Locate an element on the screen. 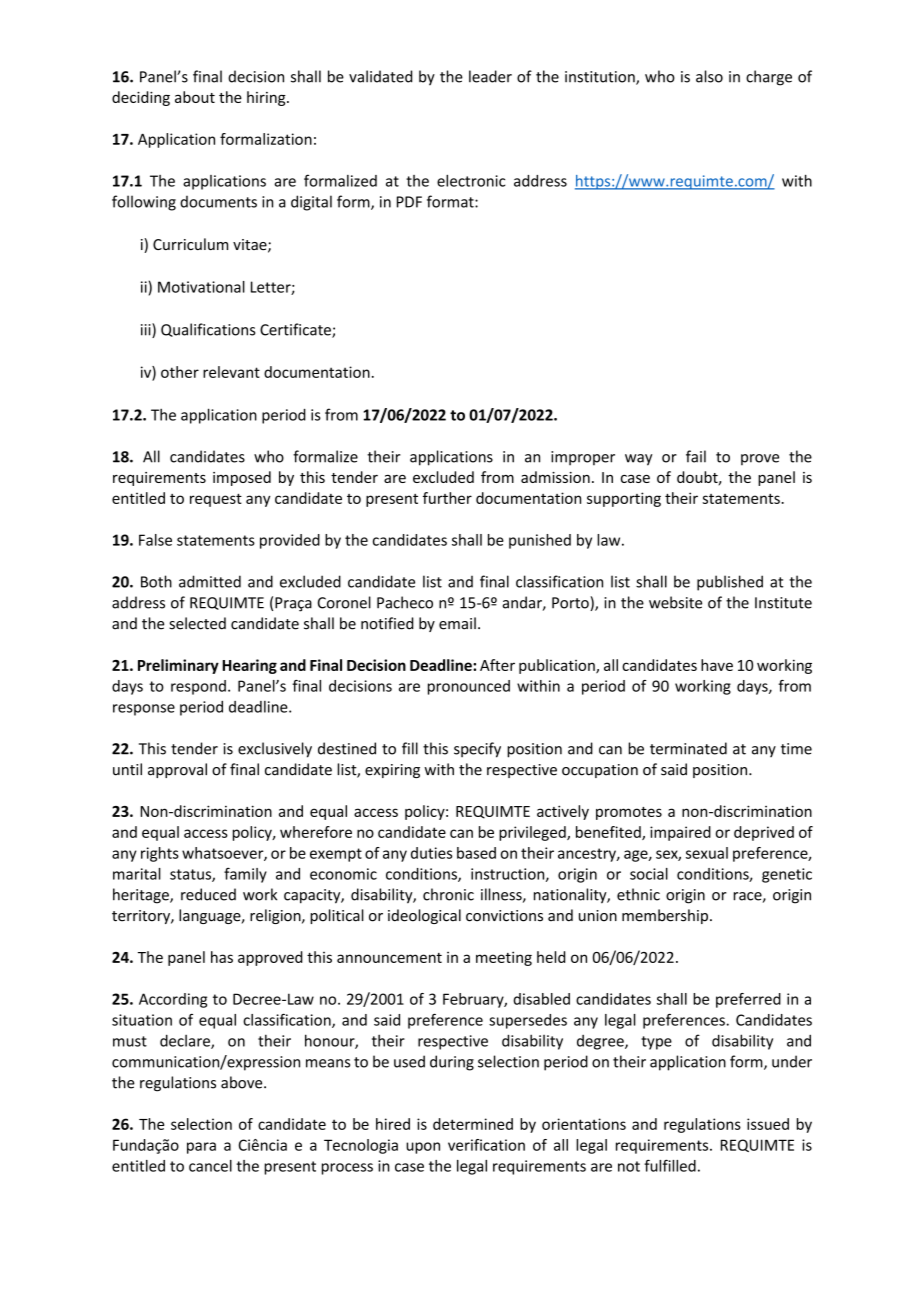  email is located at coordinates (457, 623).
